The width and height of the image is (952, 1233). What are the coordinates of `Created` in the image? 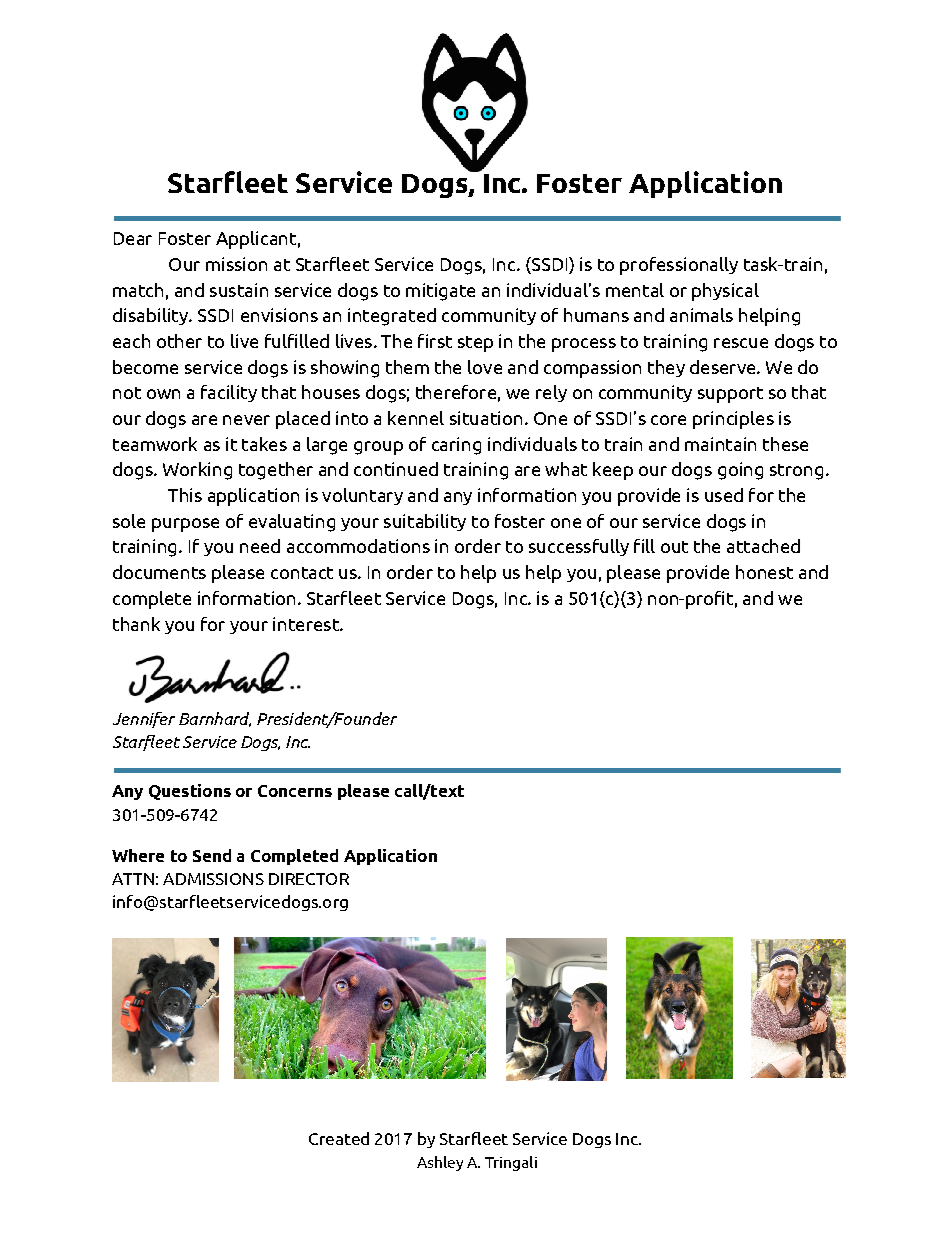 It's located at (339, 1138).
